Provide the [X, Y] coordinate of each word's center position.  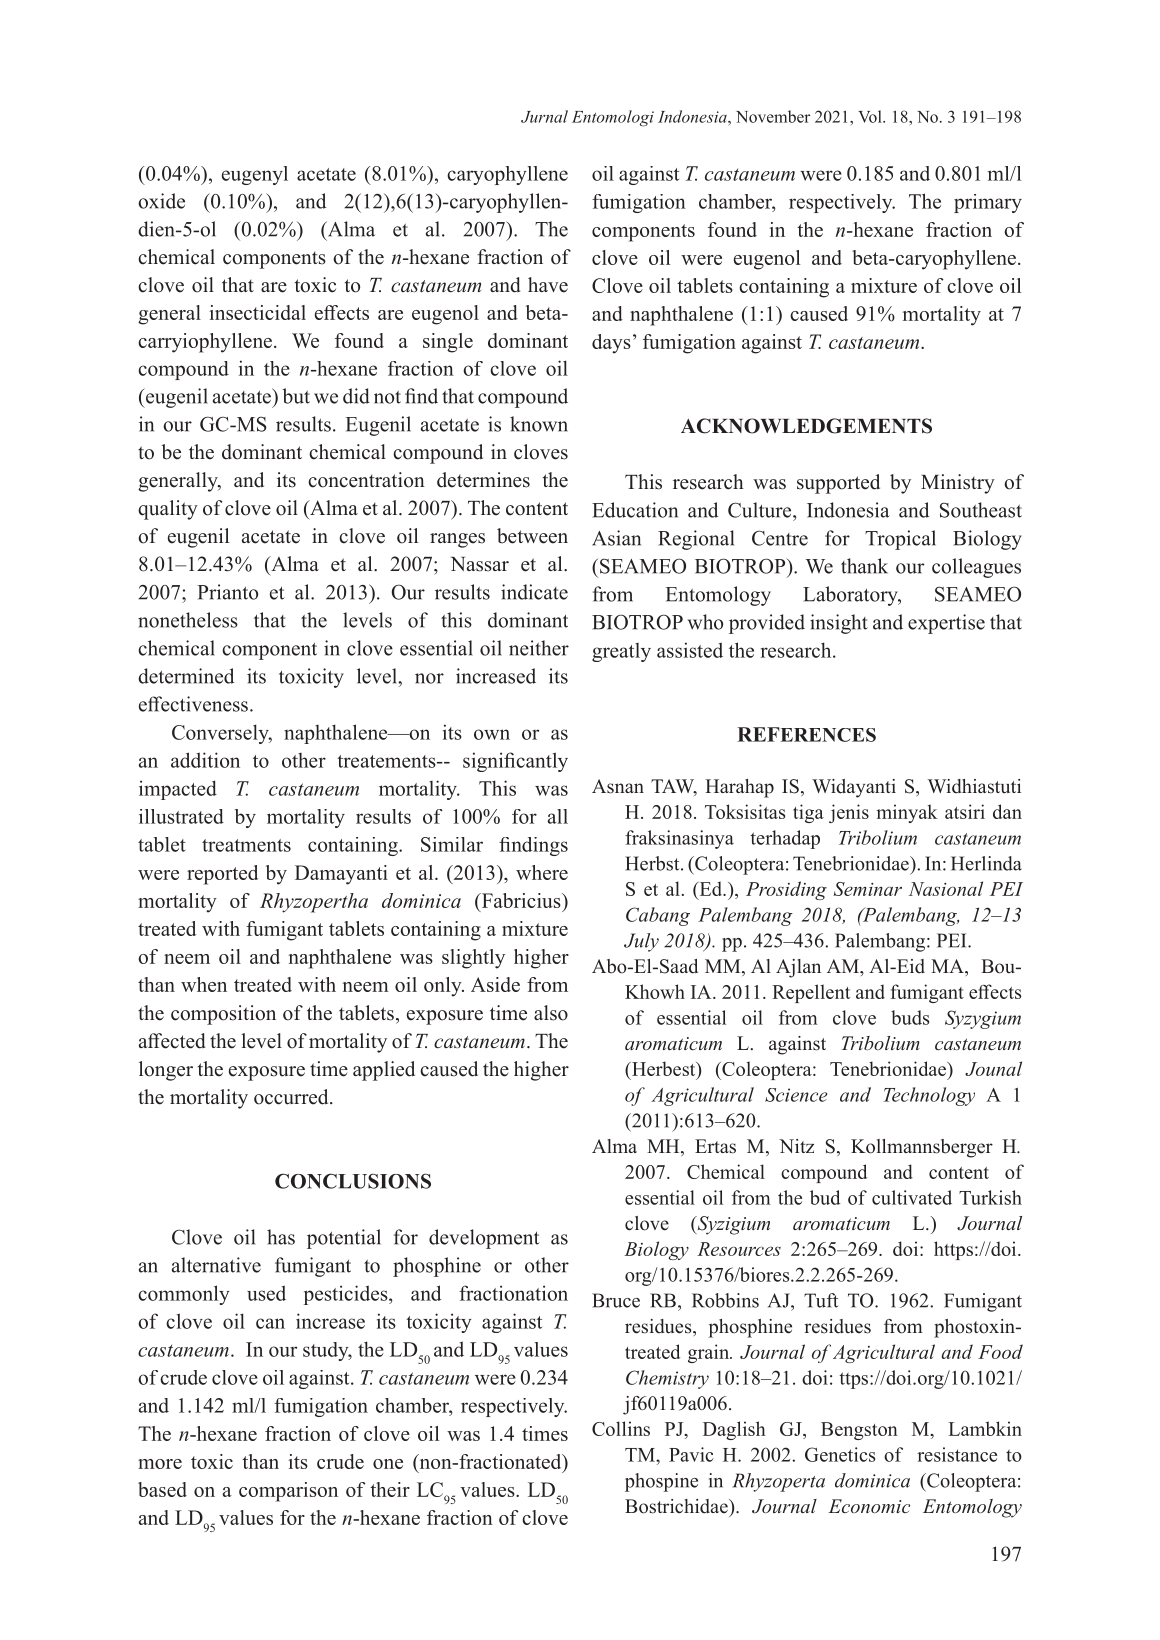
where [542, 872]
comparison [288, 1492]
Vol [871, 116]
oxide [161, 201]
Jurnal [544, 116]
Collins [621, 1428]
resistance [957, 1454]
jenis [849, 813]
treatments [246, 845]
